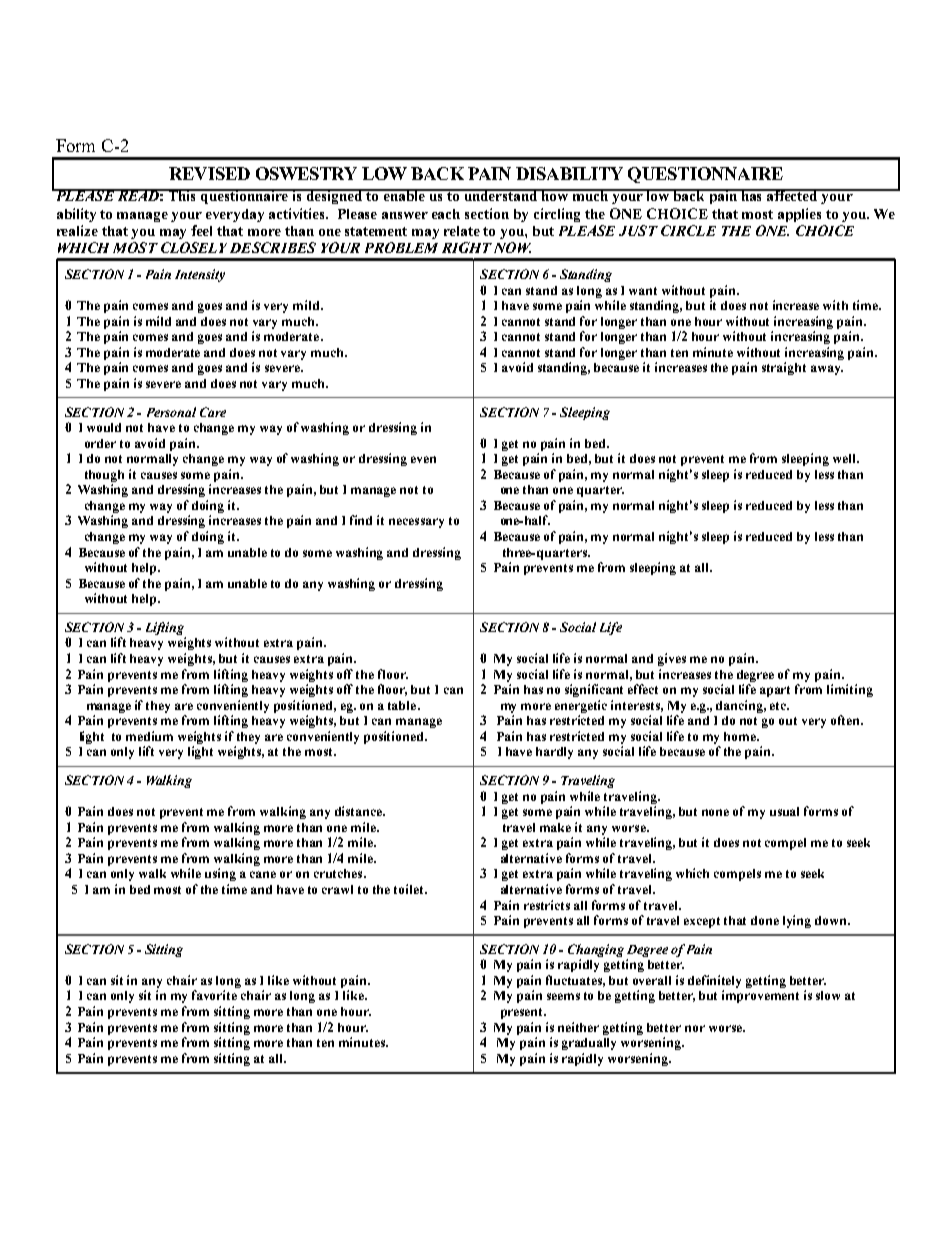  Describe the element at coordinates (104, 476) in the document. I see `though` at that location.
